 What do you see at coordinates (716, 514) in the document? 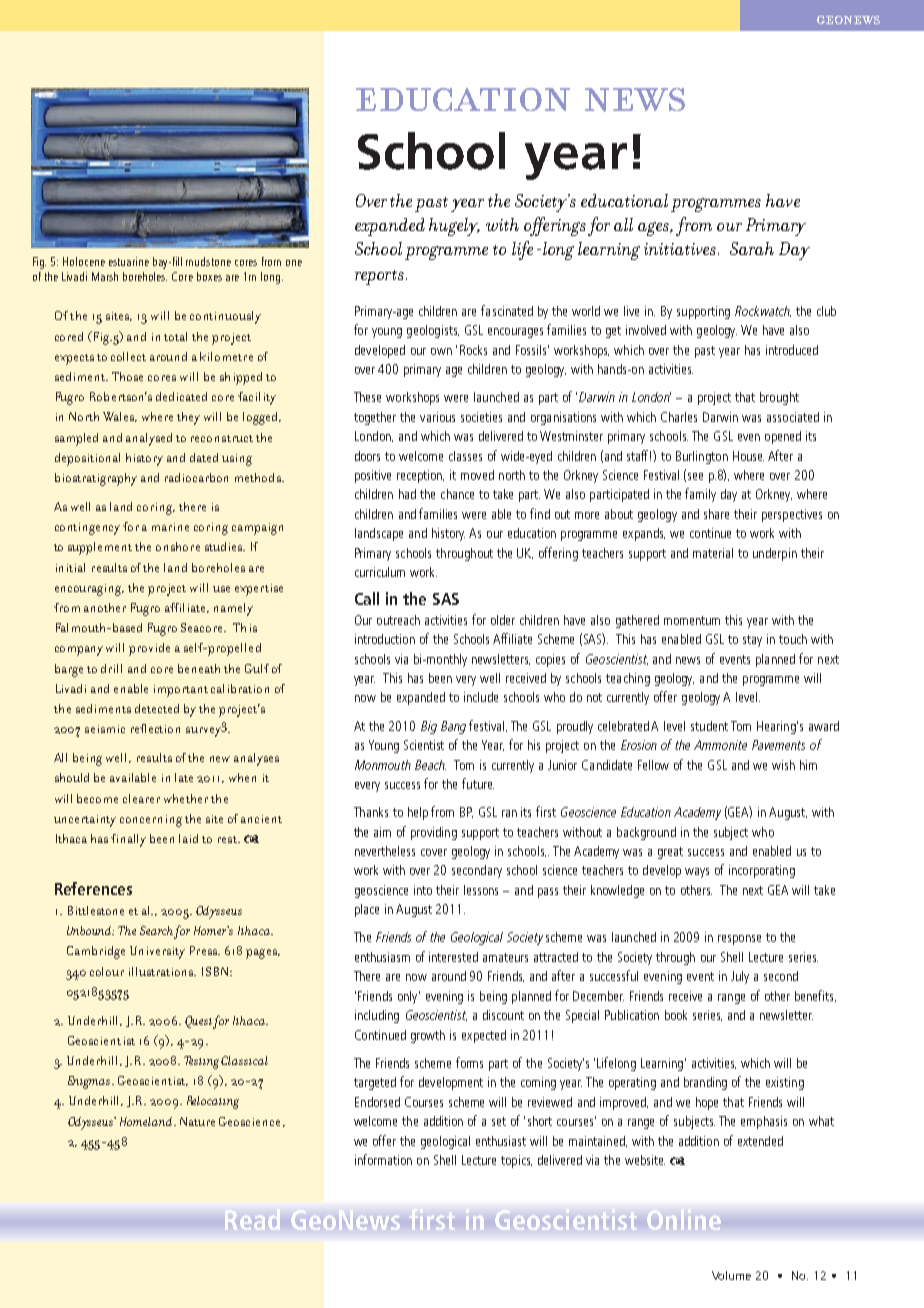
I see `share` at bounding box center [716, 514].
